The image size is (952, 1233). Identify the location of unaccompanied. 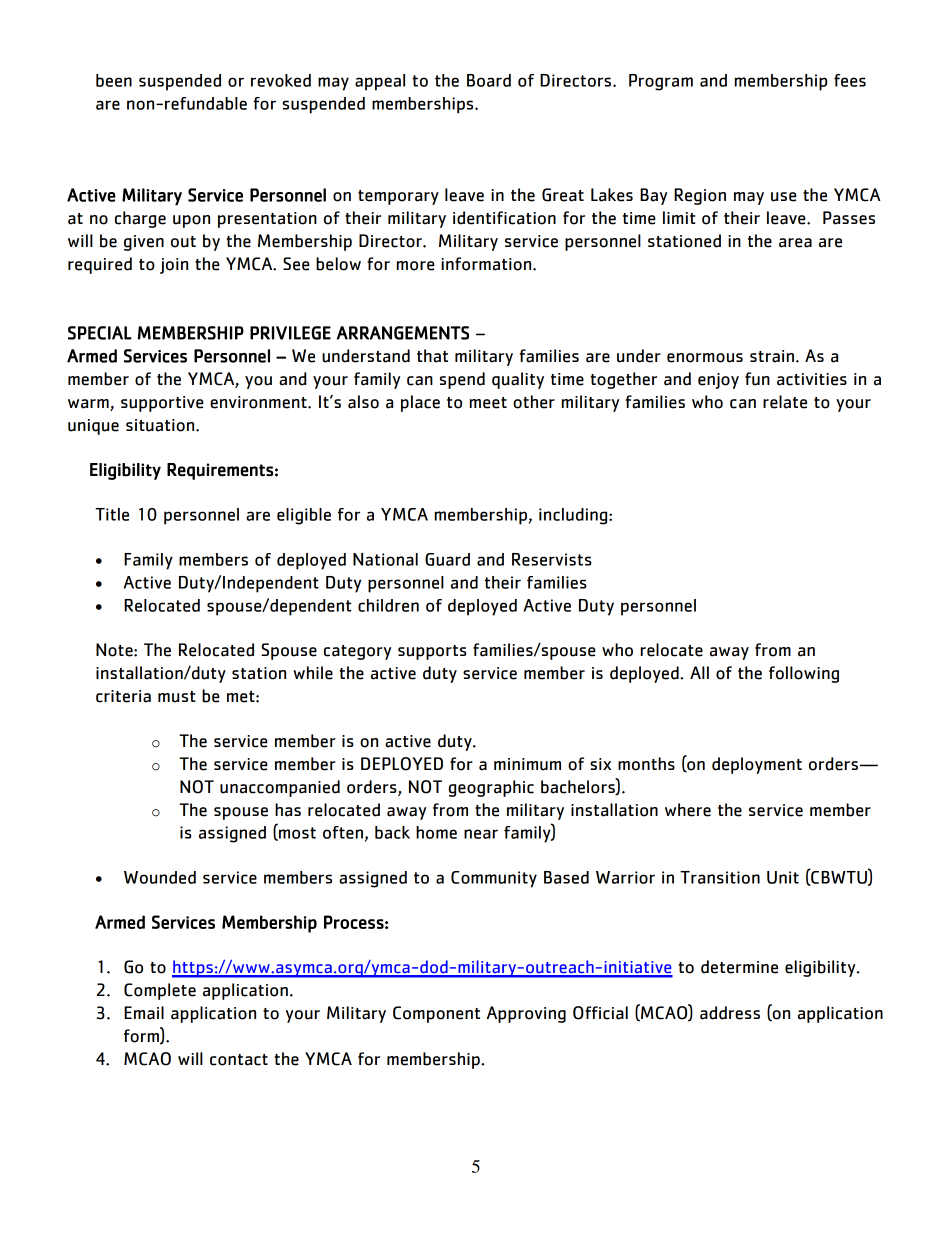
(280, 788).
